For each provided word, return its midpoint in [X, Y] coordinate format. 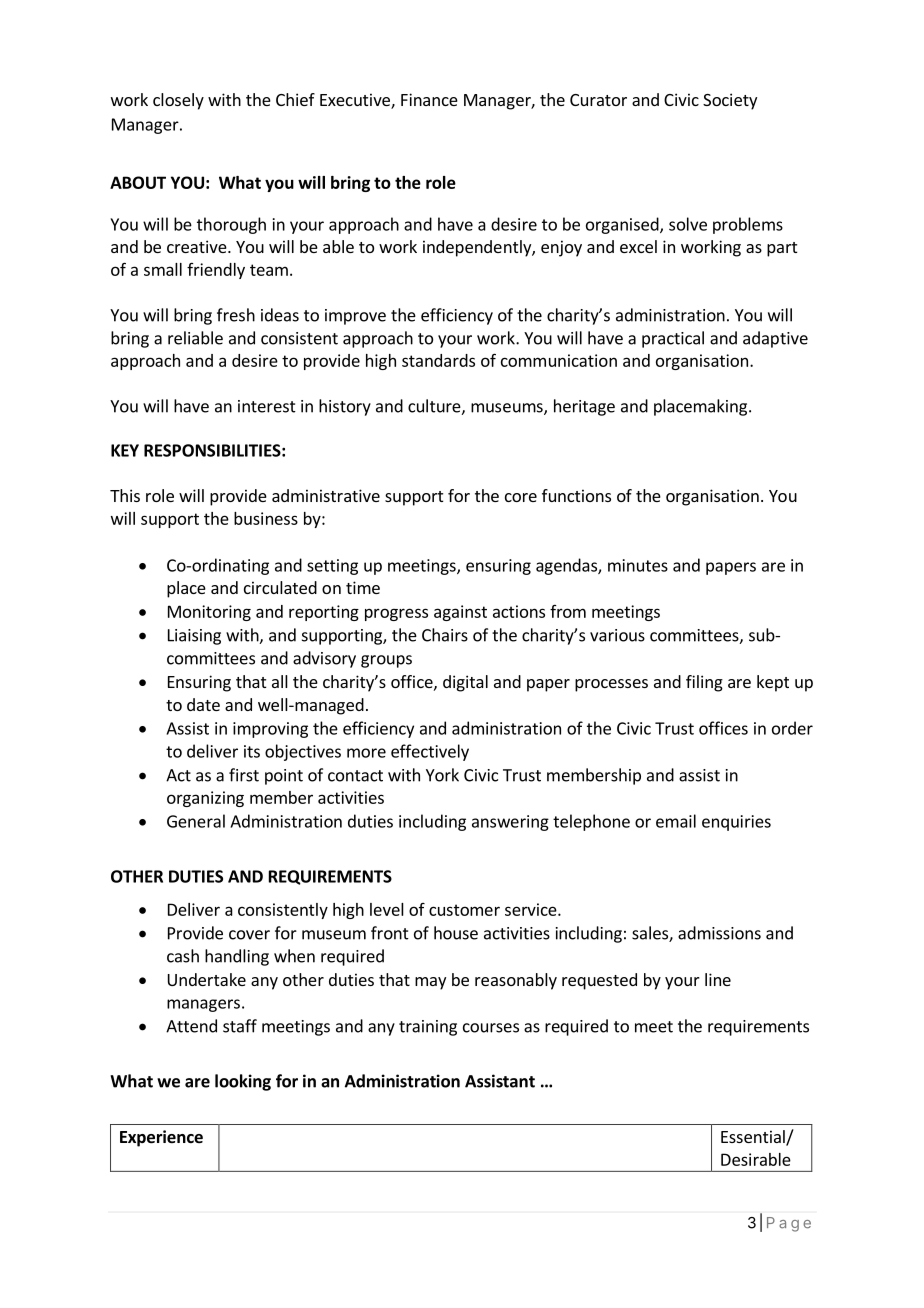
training [428, 1028]
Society [730, 101]
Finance [429, 99]
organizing [205, 799]
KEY [125, 450]
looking [243, 1082]
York [442, 775]
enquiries [736, 823]
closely [178, 101]
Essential [754, 1138]
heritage [584, 407]
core [521, 497]
